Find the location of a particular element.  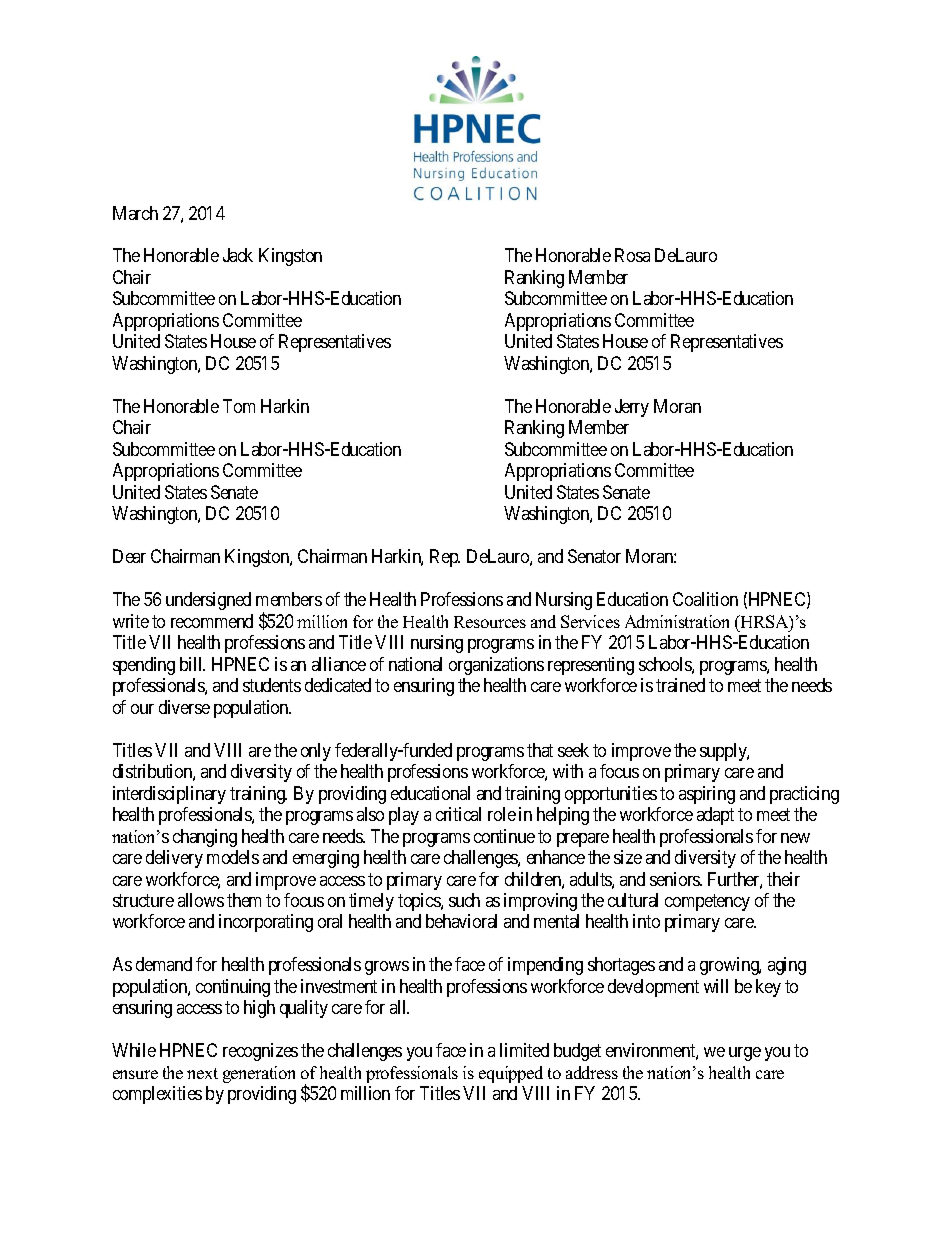

urge is located at coordinates (745, 1054).
